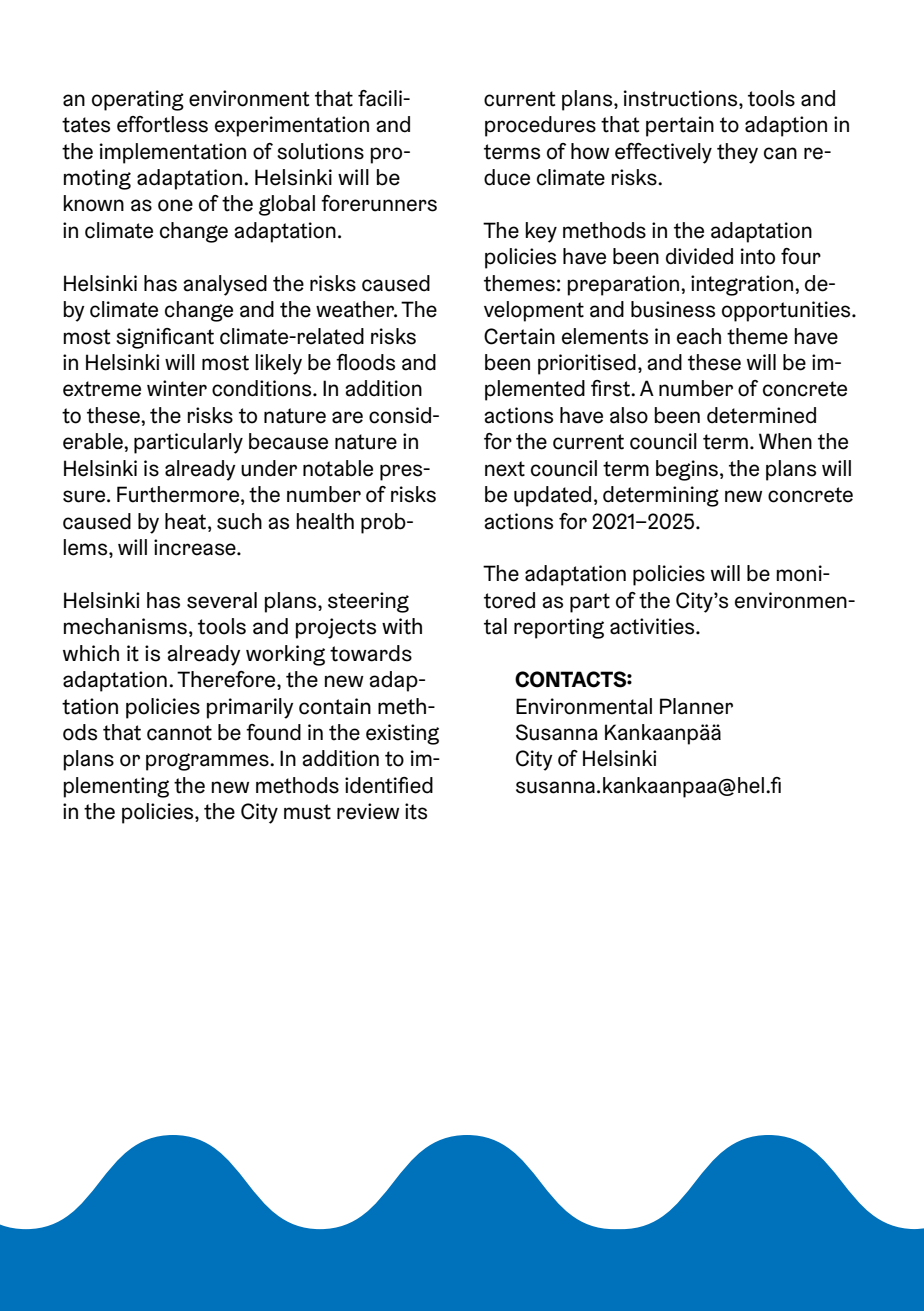 The width and height of the image is (924, 1311). I want to click on procedures, so click(540, 126).
